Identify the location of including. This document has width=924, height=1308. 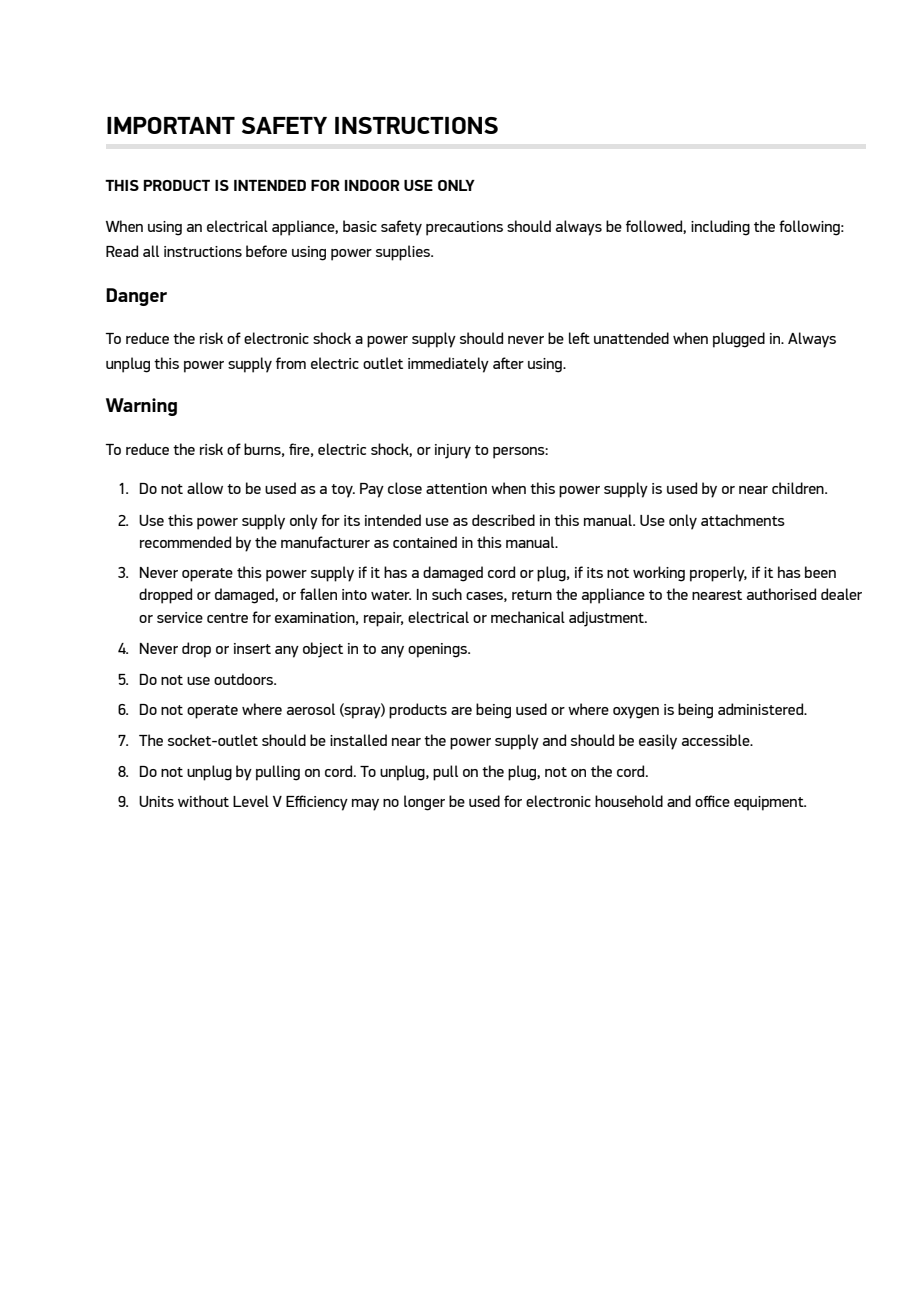
(720, 228).
